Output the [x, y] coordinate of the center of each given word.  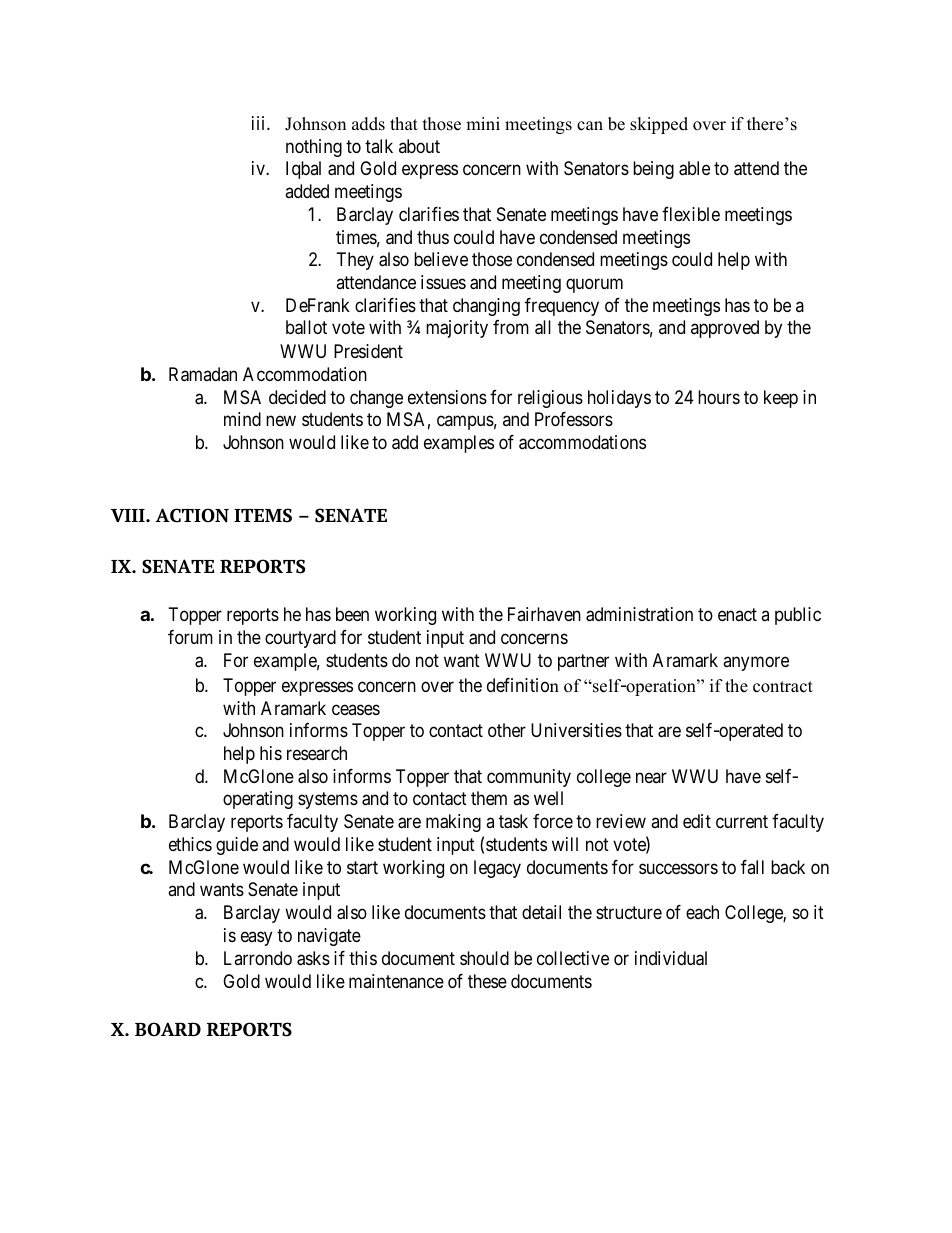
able [694, 168]
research [317, 753]
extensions [447, 397]
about [419, 146]
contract [783, 687]
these [487, 981]
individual [671, 958]
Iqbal [303, 170]
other [507, 730]
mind [242, 419]
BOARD [168, 1029]
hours [719, 397]
